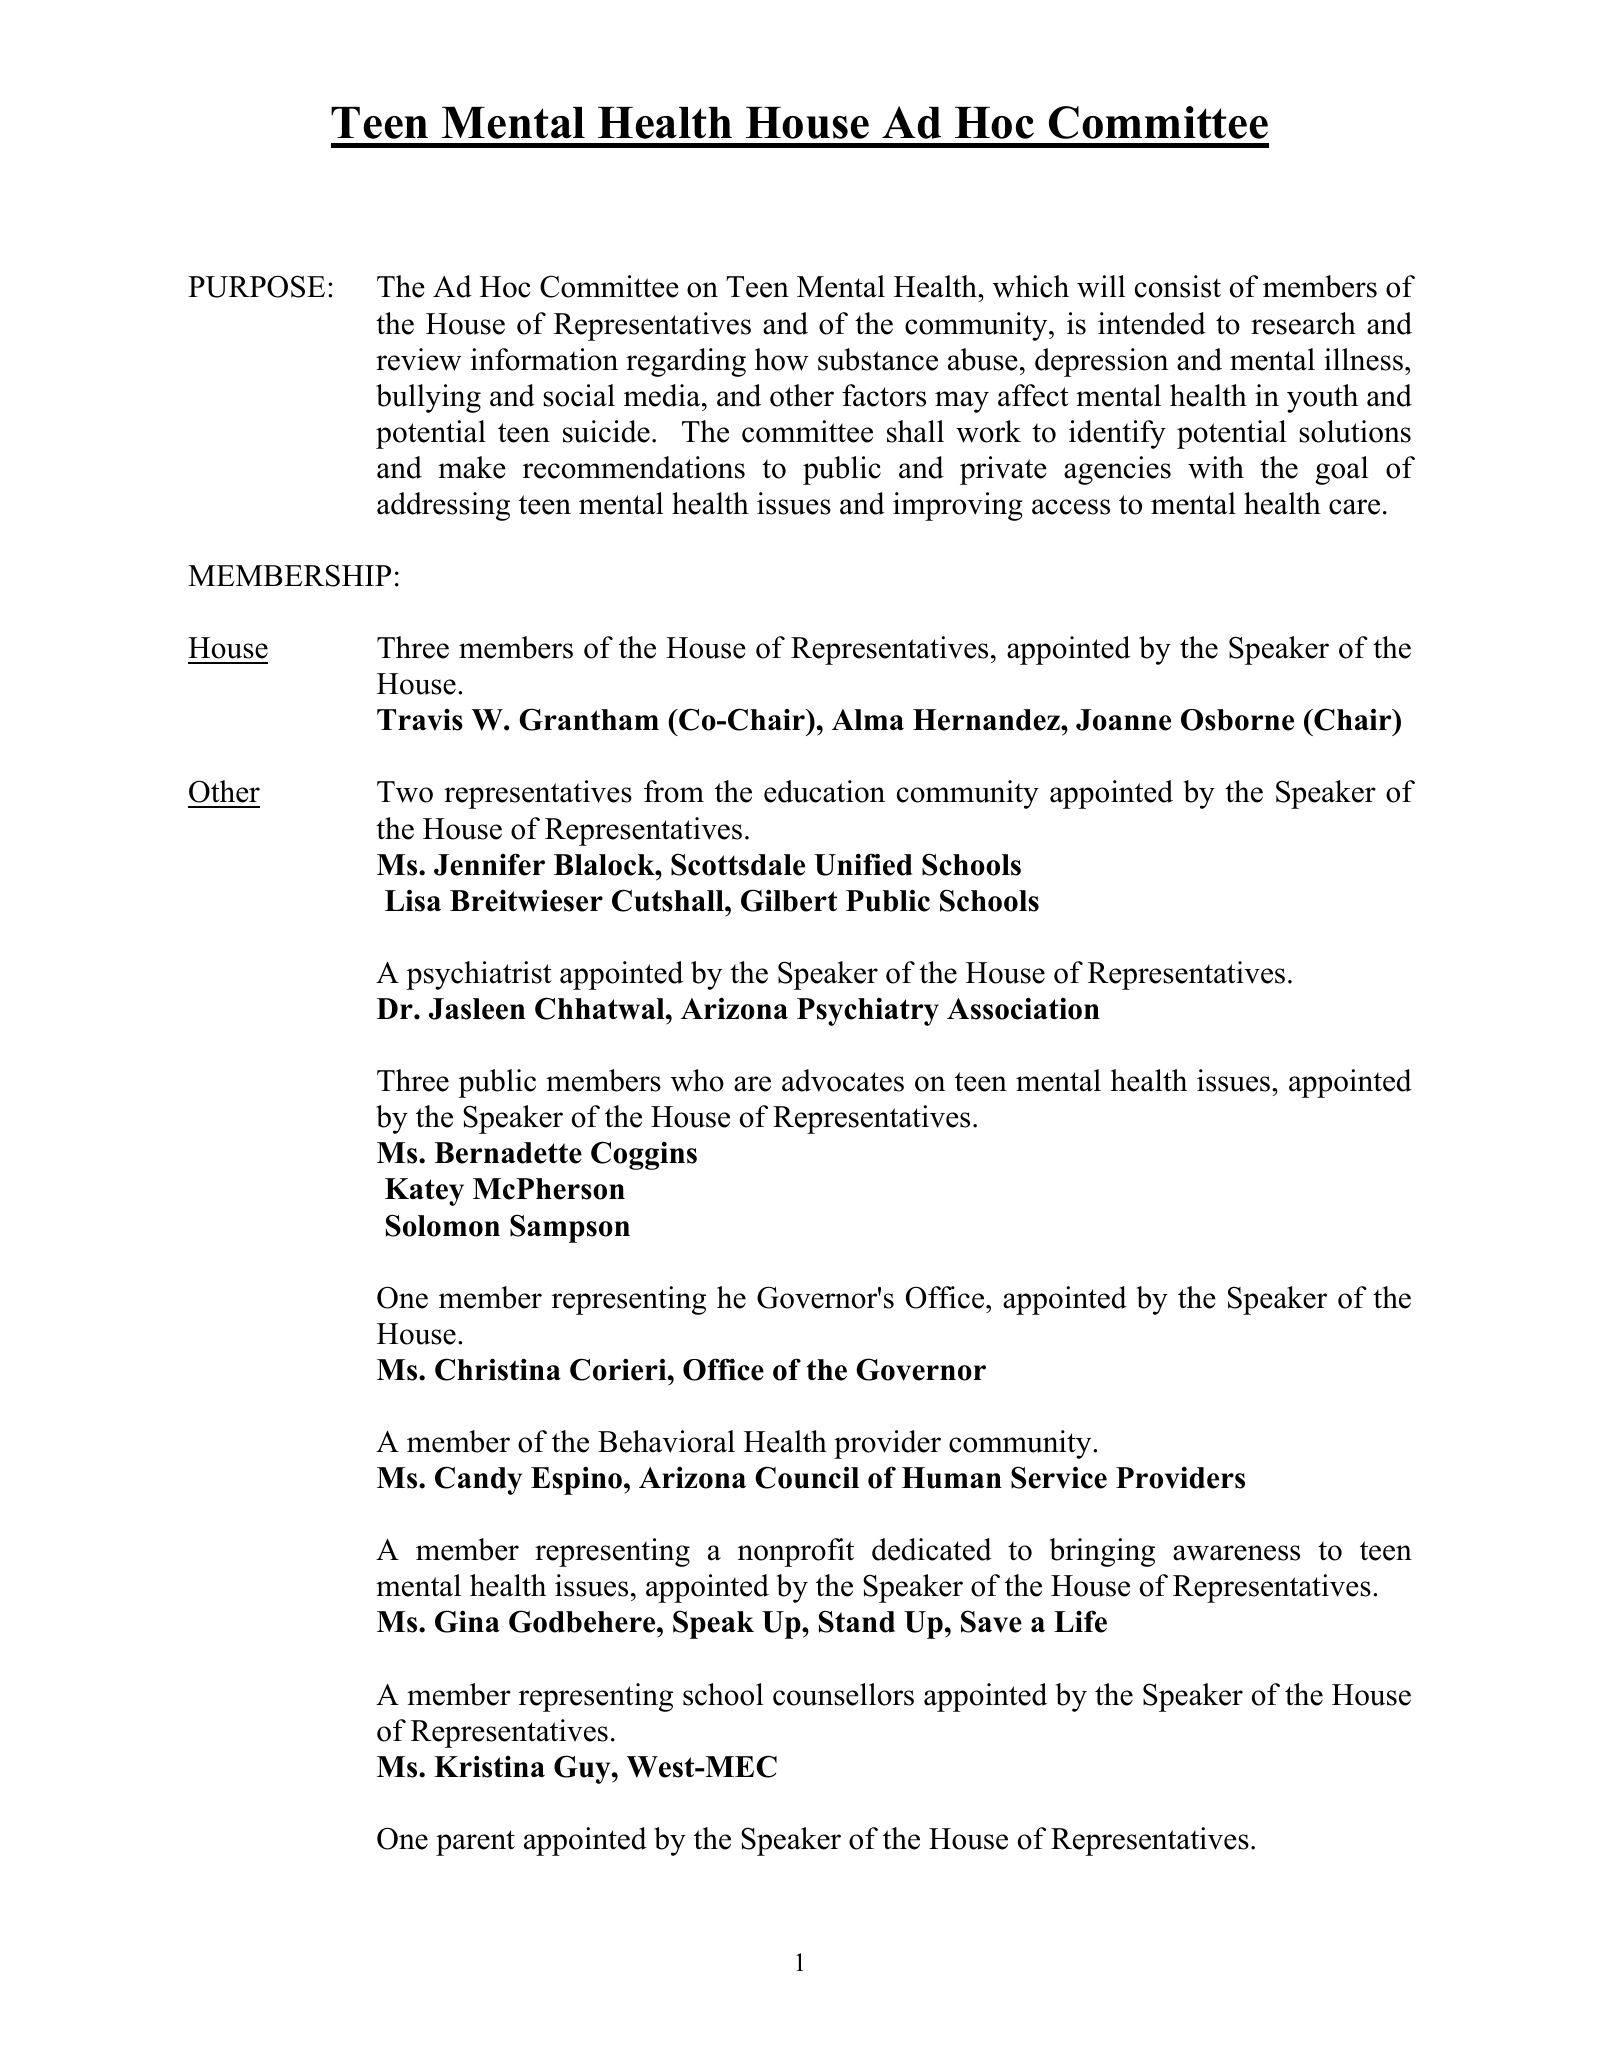 The width and height of the image is (1600, 2071). What do you see at coordinates (1303, 323) in the image?
I see `research` at bounding box center [1303, 323].
